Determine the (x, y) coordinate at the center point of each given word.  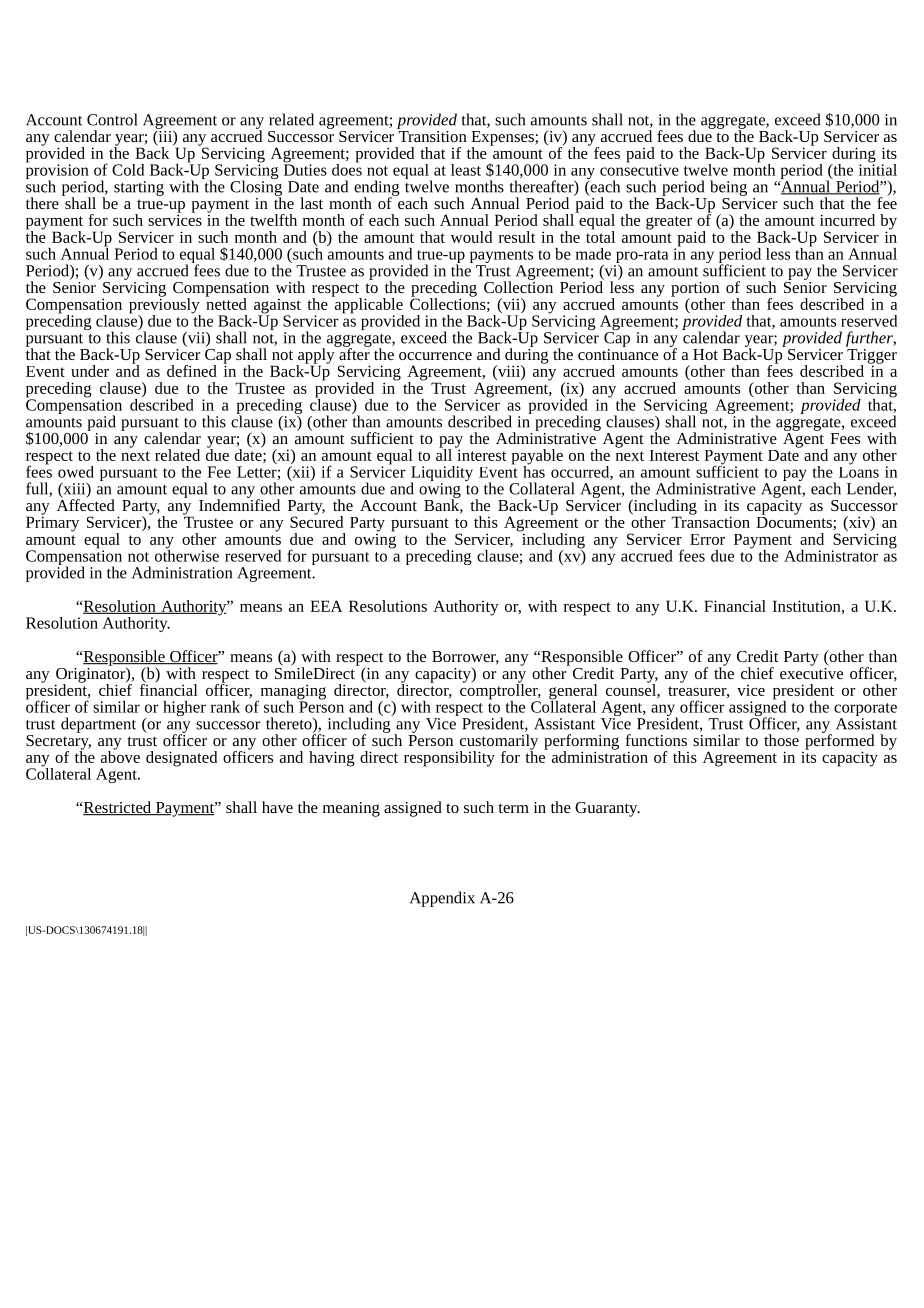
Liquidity (441, 475)
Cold (128, 170)
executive (811, 672)
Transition (432, 135)
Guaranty (607, 809)
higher (184, 708)
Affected (86, 504)
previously (165, 305)
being (728, 188)
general (573, 693)
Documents (795, 522)
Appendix (442, 899)
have (277, 807)
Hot (705, 354)
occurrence (435, 356)
